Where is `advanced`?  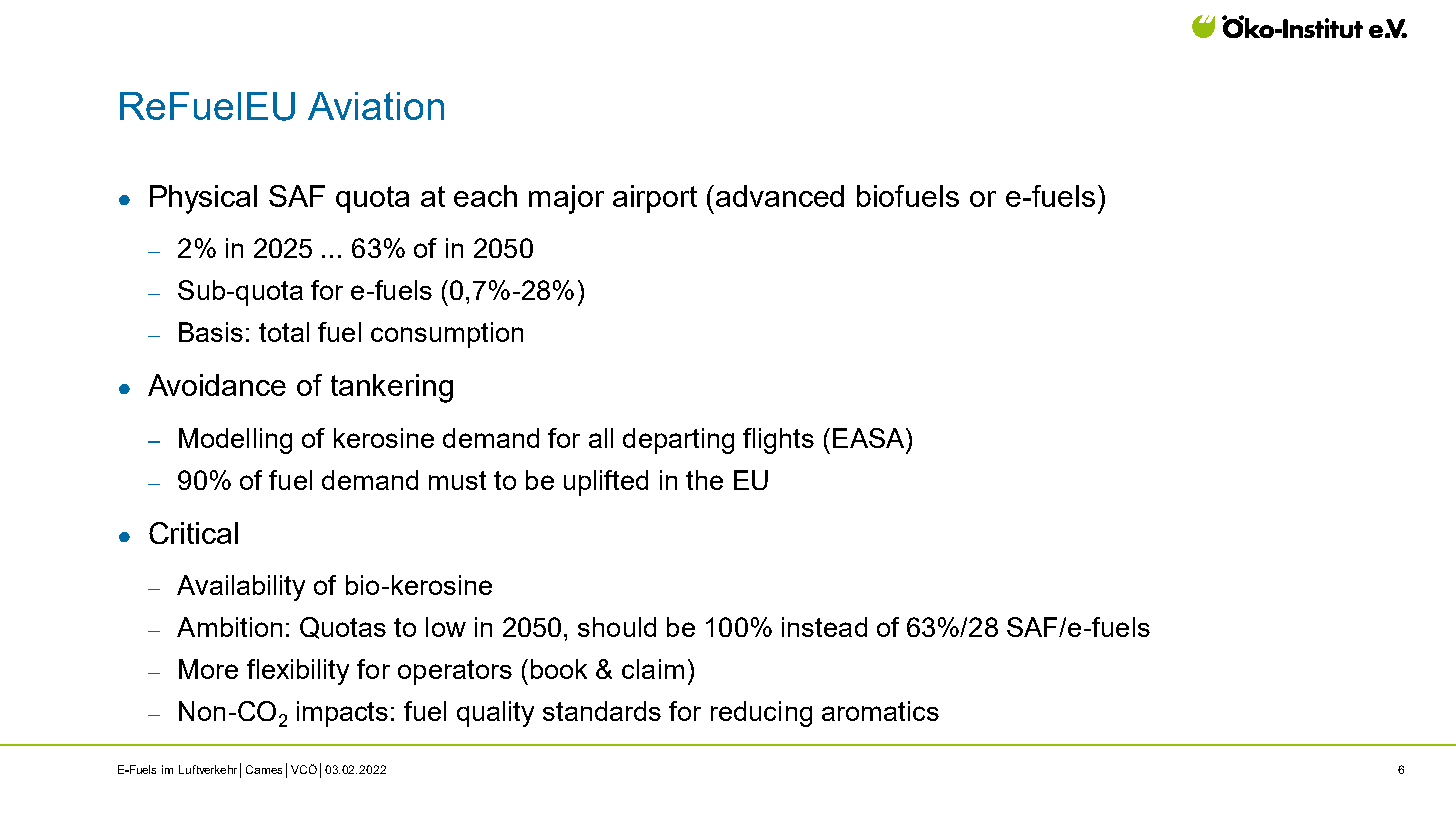
advanced is located at coordinates (780, 196).
